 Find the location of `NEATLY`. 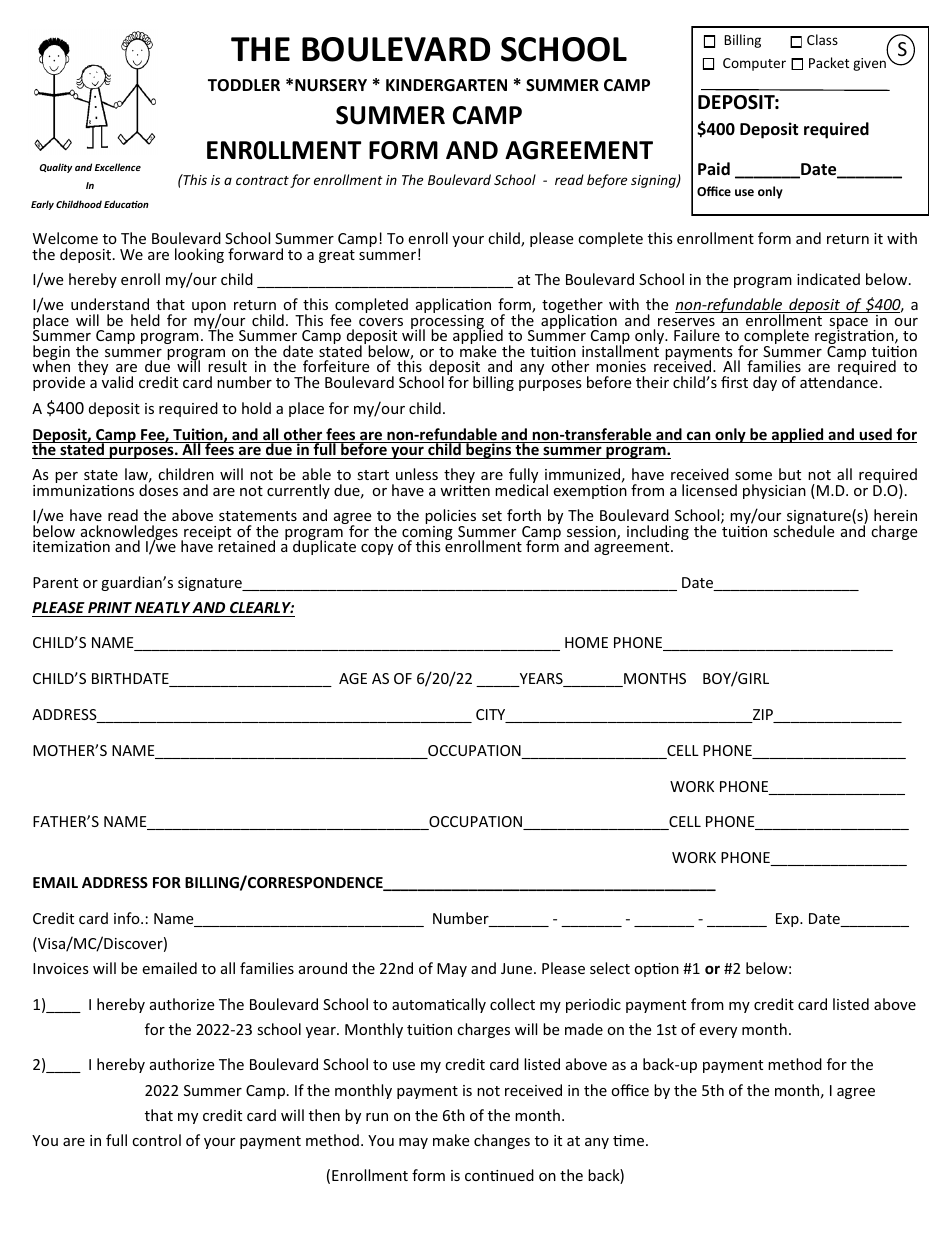

NEATLY is located at coordinates (162, 607).
